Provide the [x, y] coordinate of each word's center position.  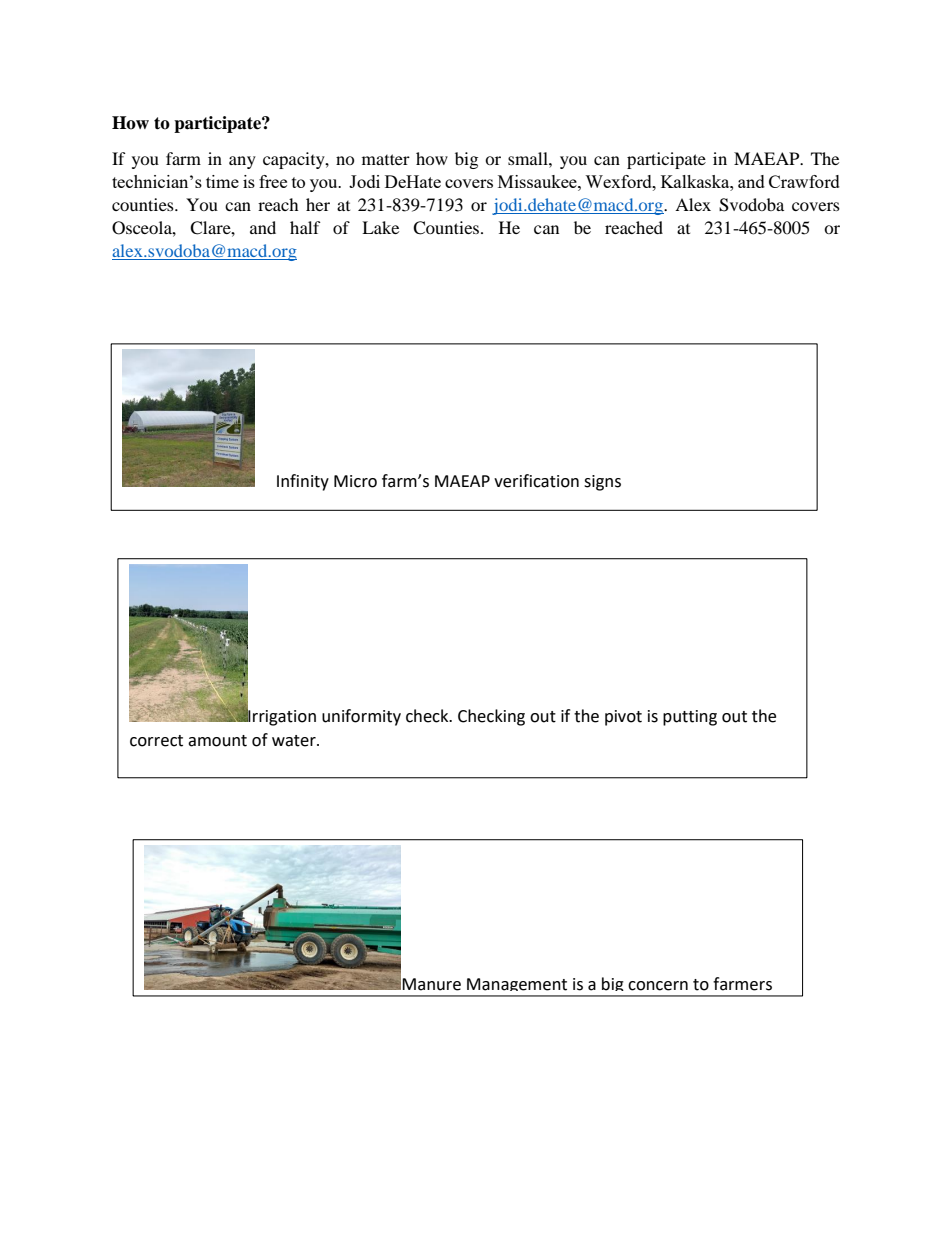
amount [217, 741]
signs [602, 483]
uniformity [361, 717]
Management [517, 987]
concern [658, 986]
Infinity [303, 482]
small [529, 158]
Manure [431, 984]
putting [690, 718]
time [222, 181]
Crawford [804, 181]
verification [536, 481]
